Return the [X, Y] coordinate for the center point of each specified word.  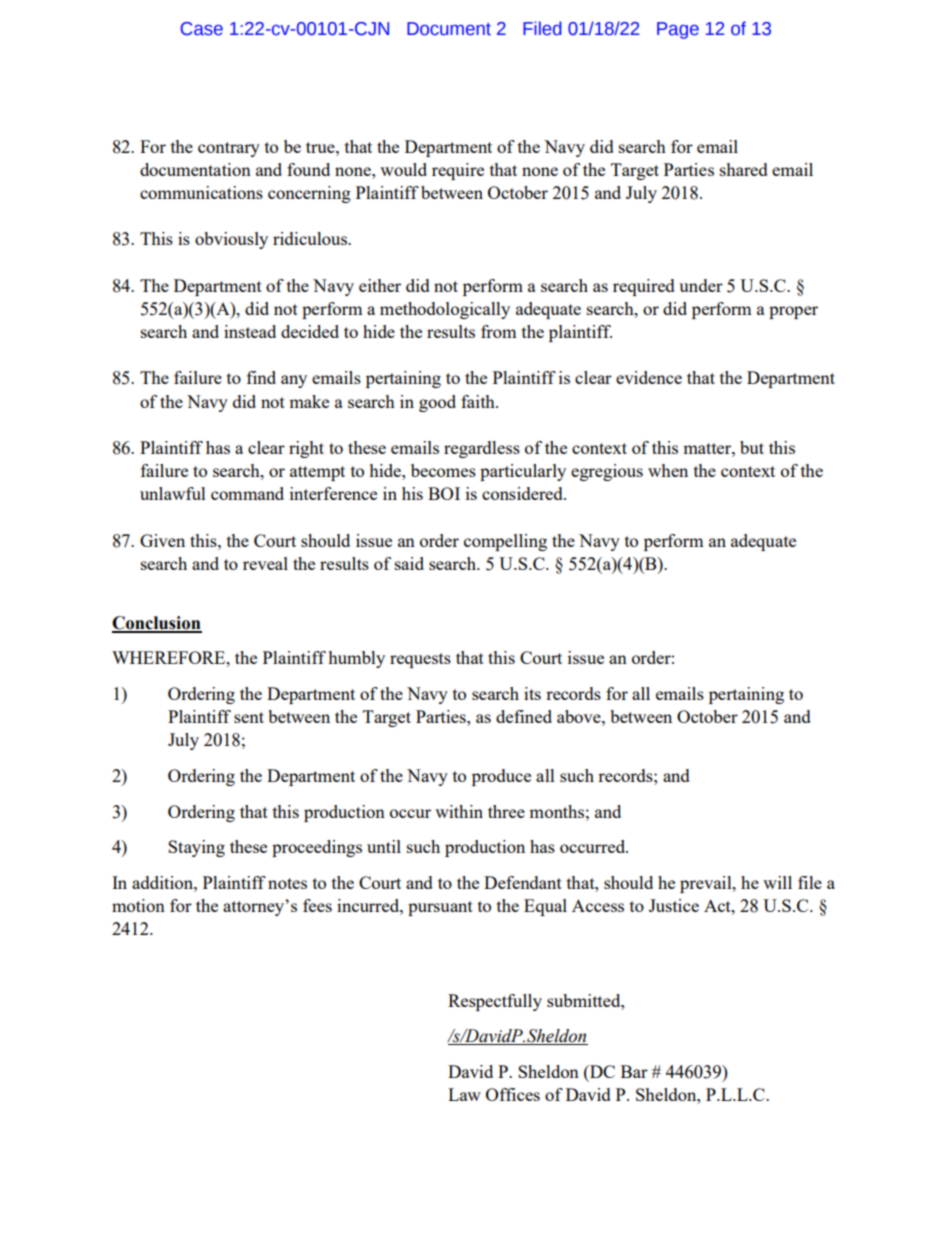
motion [138, 905]
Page [678, 30]
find [261, 377]
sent [249, 717]
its [532, 693]
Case [202, 29]
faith [479, 401]
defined [524, 716]
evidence [649, 377]
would [403, 169]
